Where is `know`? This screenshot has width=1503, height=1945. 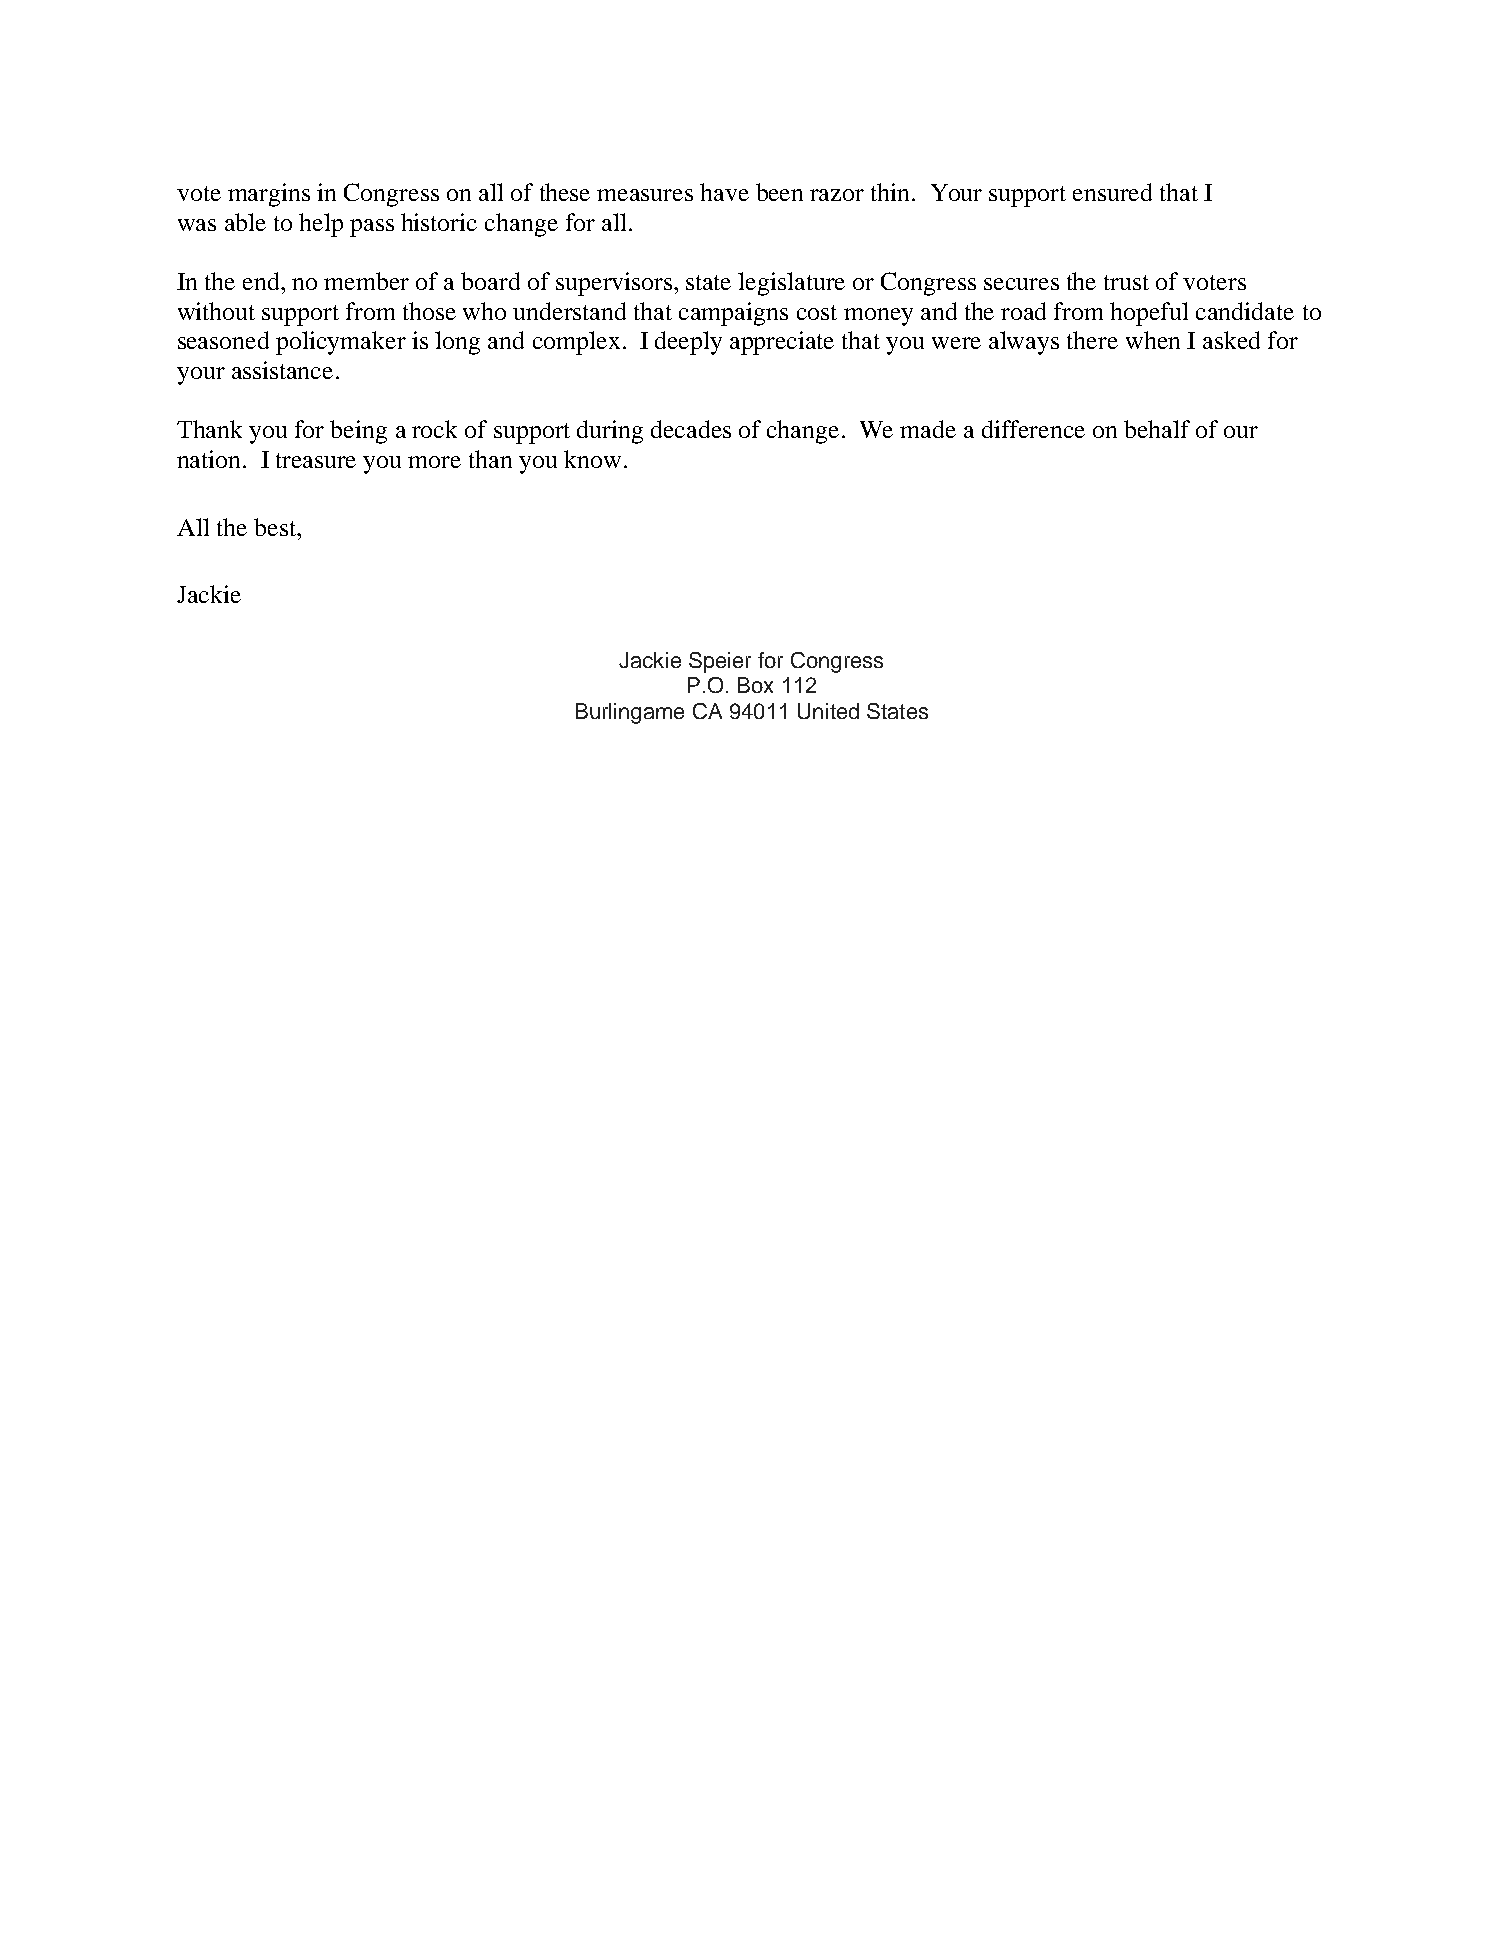 know is located at coordinates (592, 459).
